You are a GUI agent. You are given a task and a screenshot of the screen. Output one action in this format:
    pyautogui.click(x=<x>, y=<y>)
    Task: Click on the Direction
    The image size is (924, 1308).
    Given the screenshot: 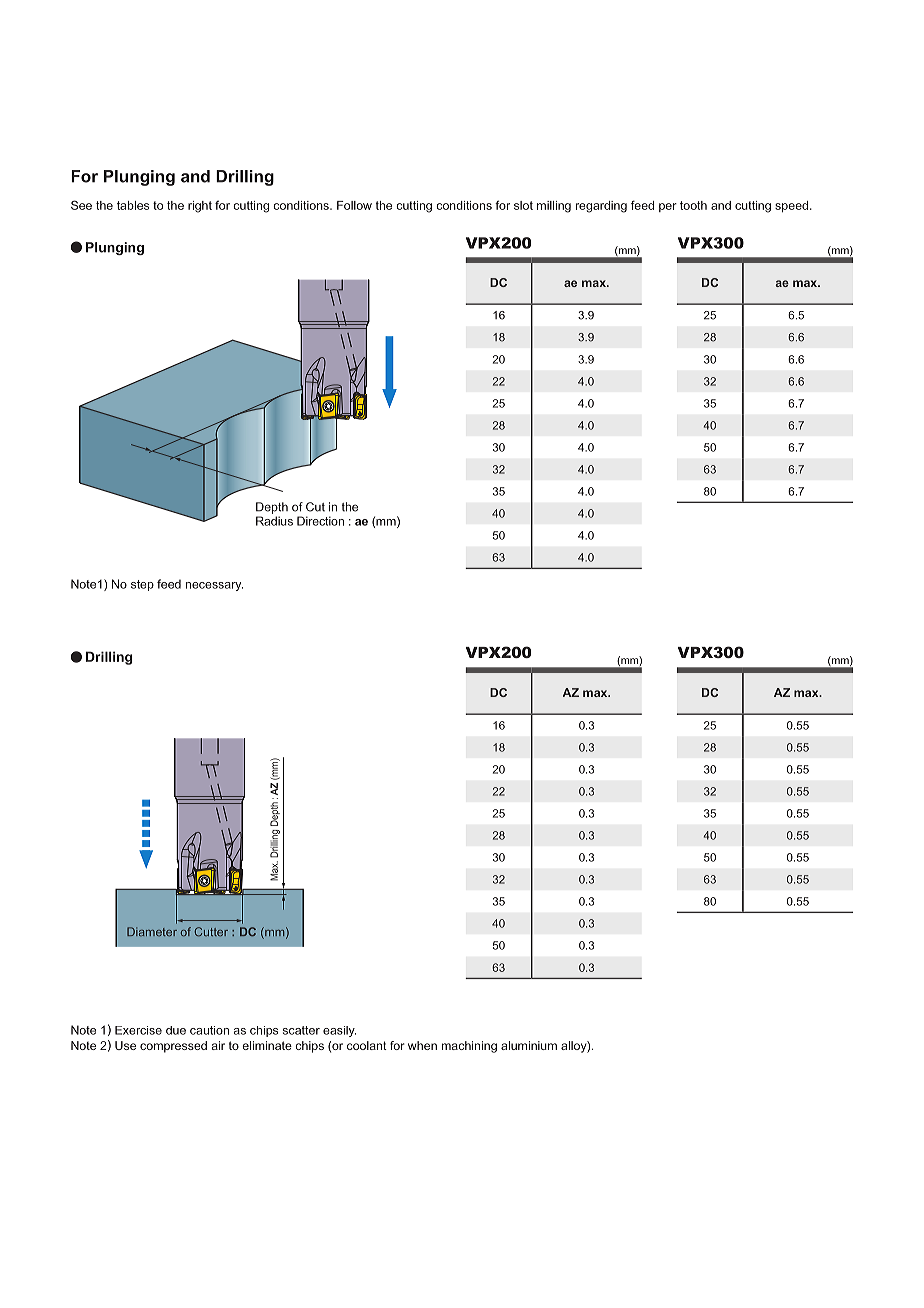 What is the action you would take?
    pyautogui.click(x=320, y=521)
